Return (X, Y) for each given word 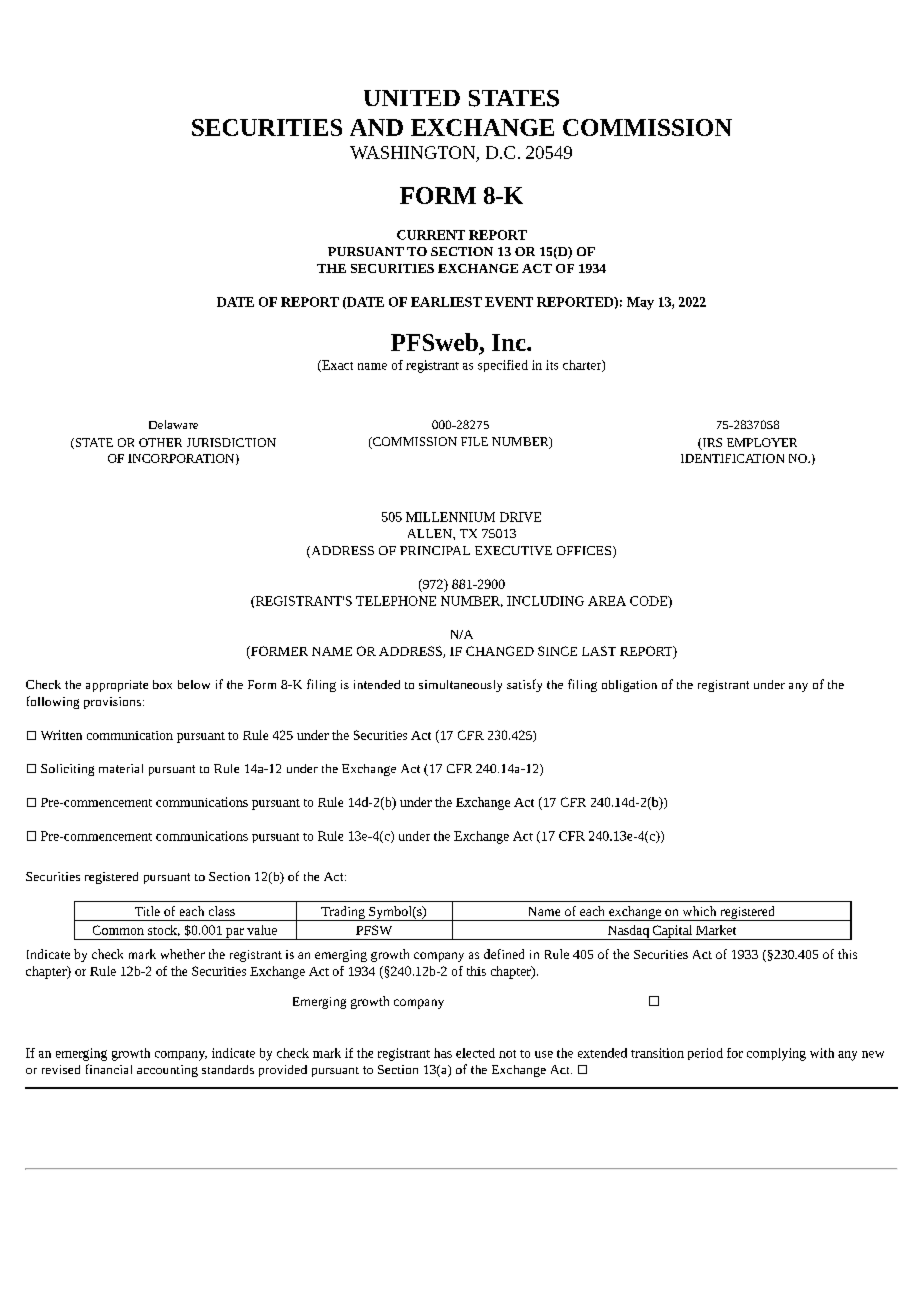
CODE (650, 602)
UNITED (412, 98)
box (162, 684)
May (640, 303)
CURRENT (431, 235)
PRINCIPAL (435, 550)
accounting (167, 1071)
